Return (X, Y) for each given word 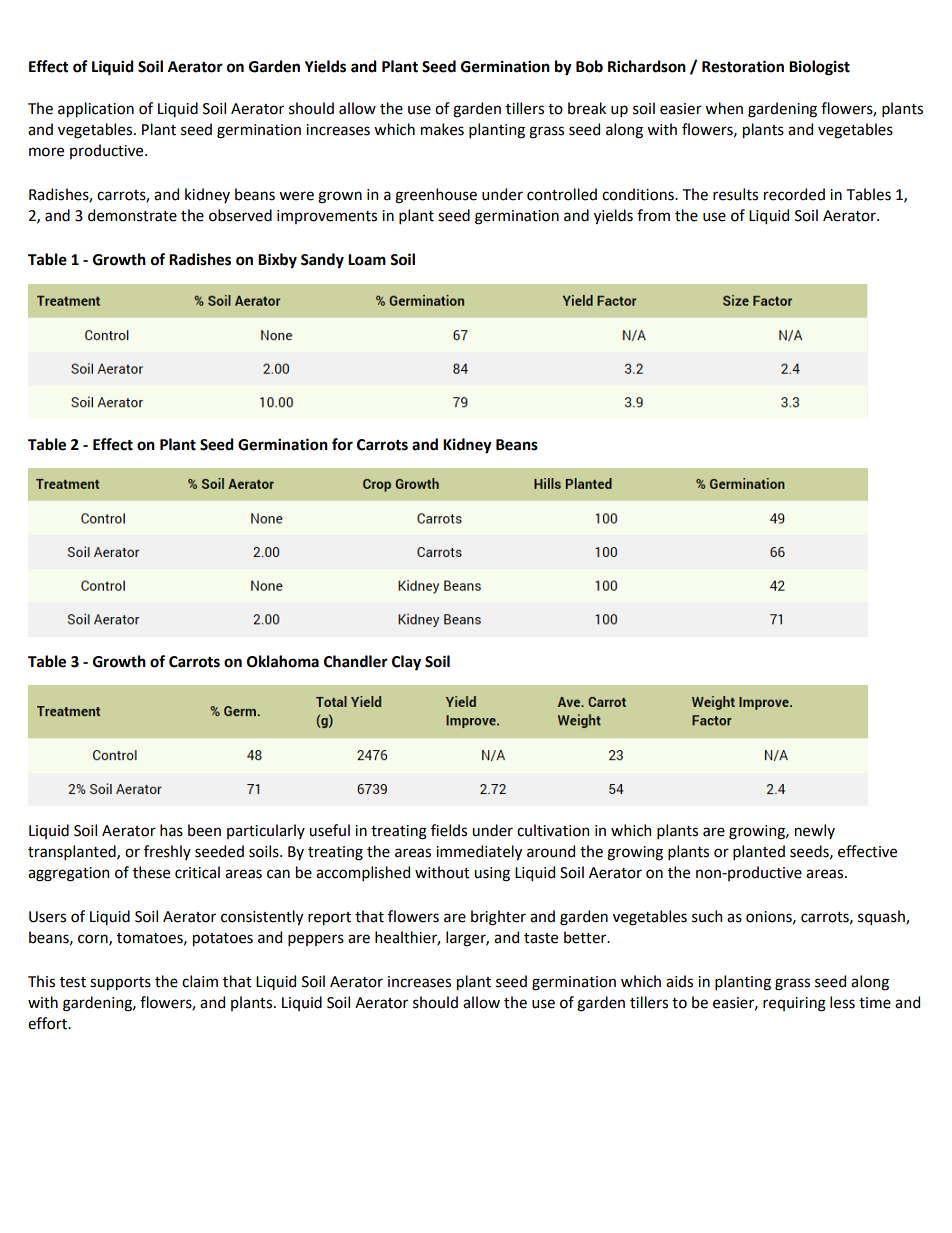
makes (442, 129)
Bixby (277, 261)
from (653, 215)
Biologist (819, 68)
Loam (367, 260)
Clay (406, 663)
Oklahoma (283, 661)
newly (815, 831)
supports (120, 983)
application (96, 109)
